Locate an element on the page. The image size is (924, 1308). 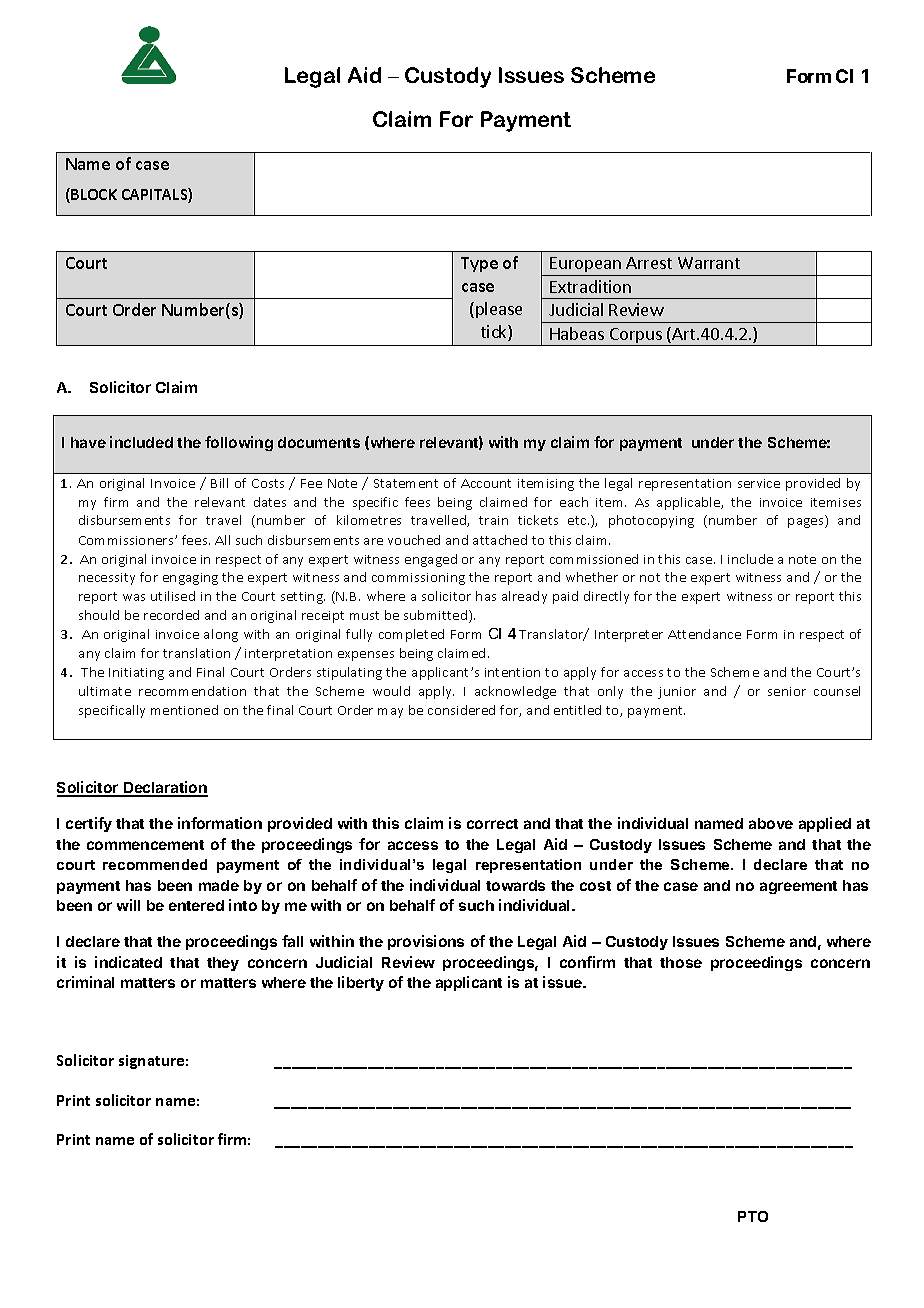
criminal is located at coordinates (85, 982).
